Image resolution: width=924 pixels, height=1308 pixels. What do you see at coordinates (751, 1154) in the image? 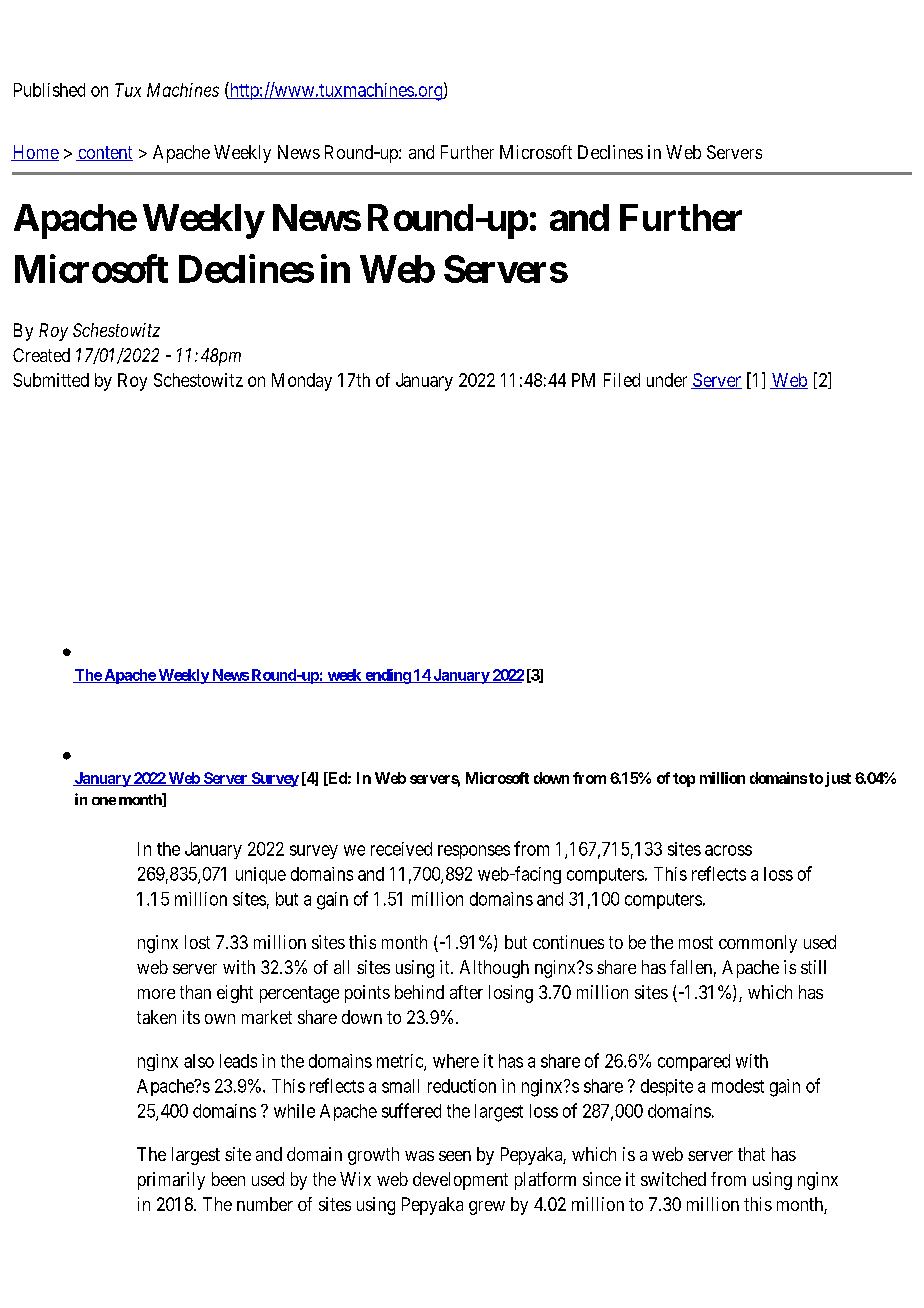
I see `that` at bounding box center [751, 1154].
